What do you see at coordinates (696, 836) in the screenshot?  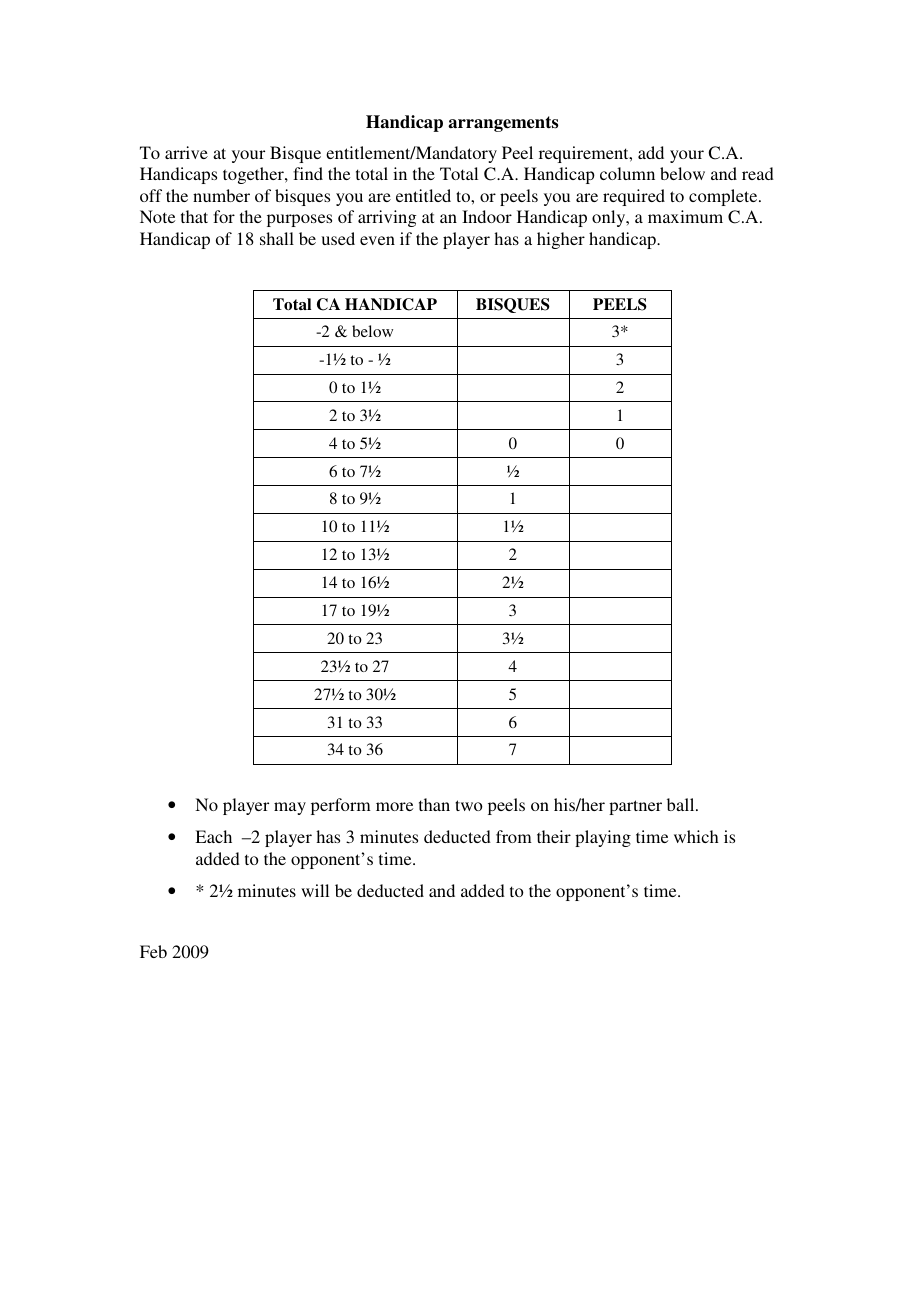 I see `which` at bounding box center [696, 836].
